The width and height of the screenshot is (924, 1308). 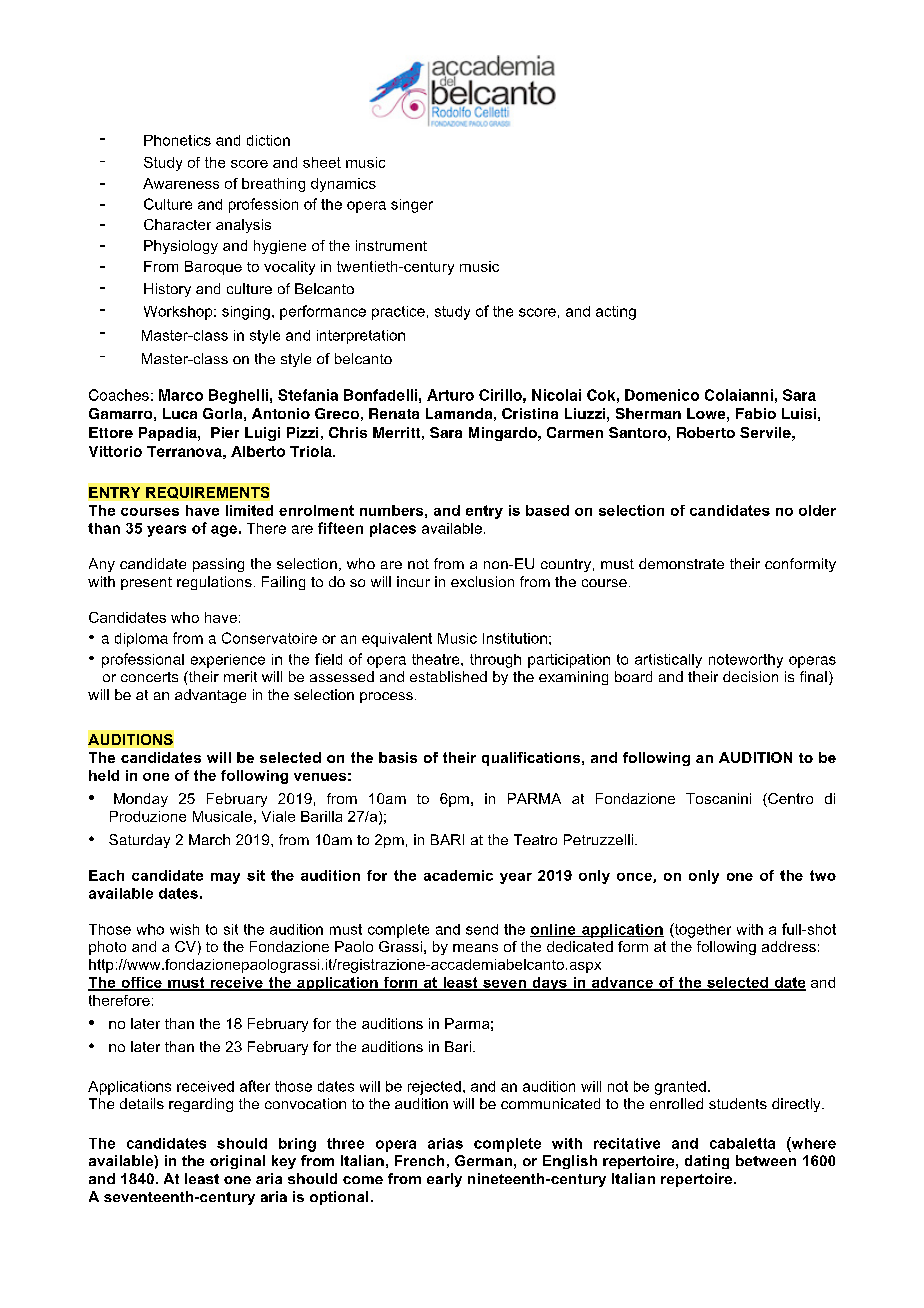 What do you see at coordinates (237, 1162) in the screenshot?
I see `original` at bounding box center [237, 1162].
